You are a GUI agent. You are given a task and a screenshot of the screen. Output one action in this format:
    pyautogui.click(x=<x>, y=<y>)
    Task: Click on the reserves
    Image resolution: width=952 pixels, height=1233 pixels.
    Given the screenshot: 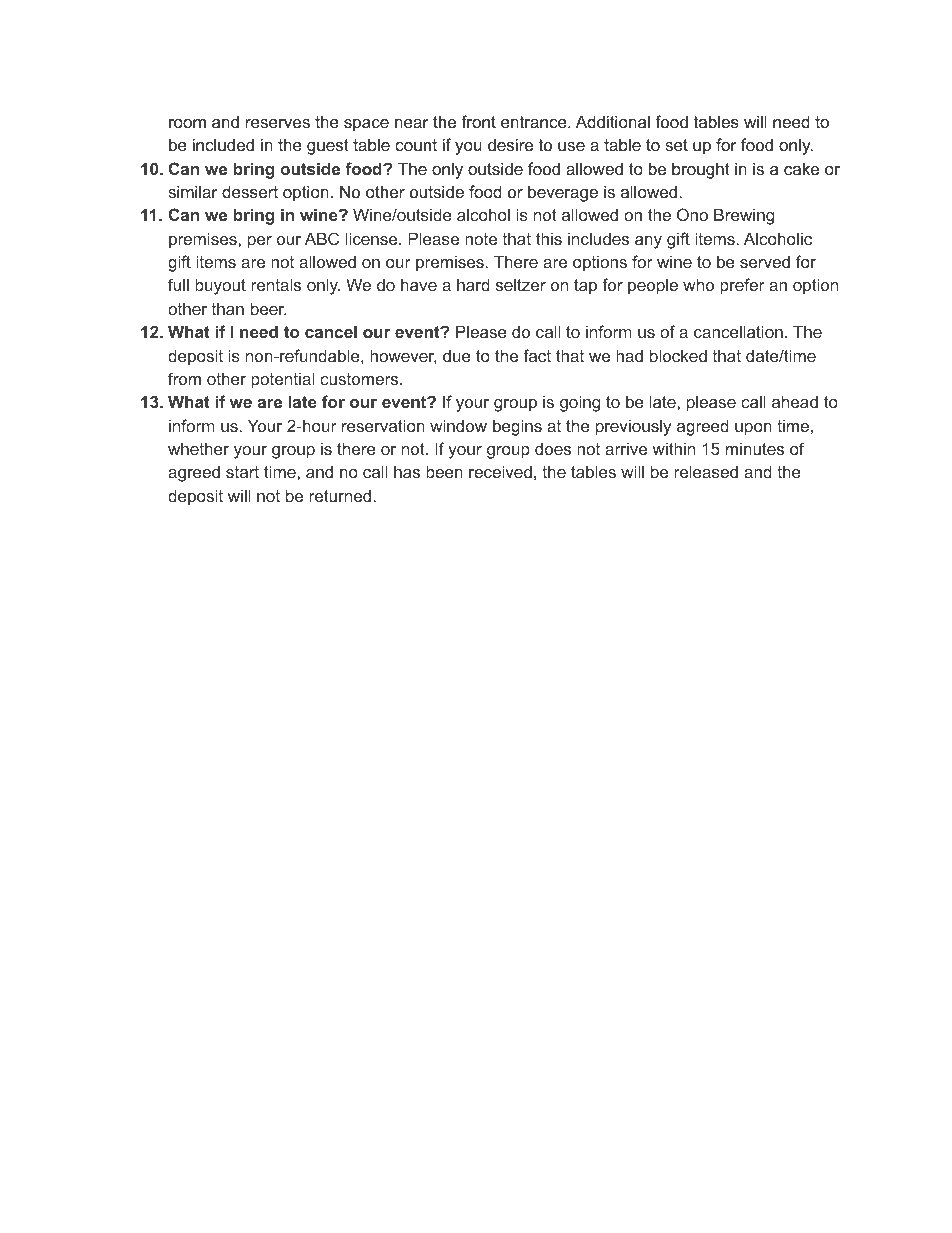 What is the action you would take?
    pyautogui.click(x=278, y=123)
